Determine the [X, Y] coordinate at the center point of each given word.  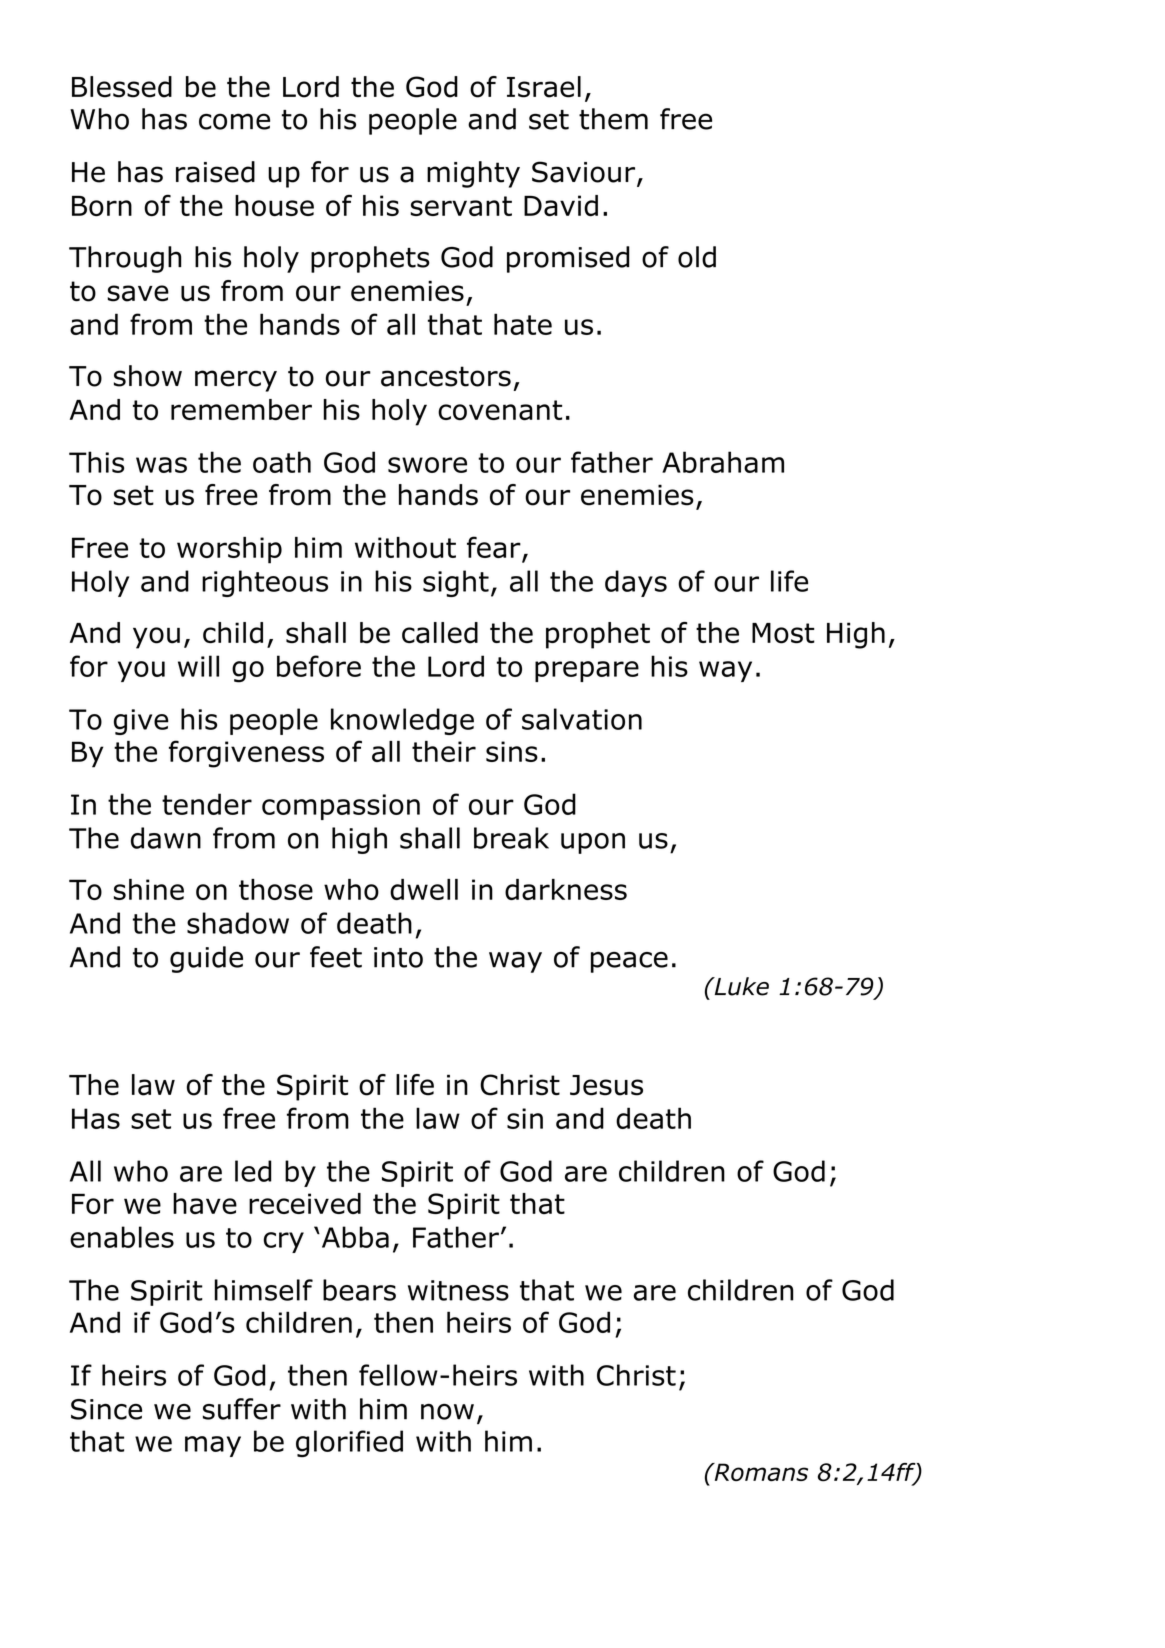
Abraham [723, 462]
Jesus [606, 1085]
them [613, 119]
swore [427, 465]
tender [207, 804]
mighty [473, 174]
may [213, 1446]
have [205, 1203]
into [398, 957]
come [234, 121]
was [161, 465]
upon [593, 843]
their [444, 751]
